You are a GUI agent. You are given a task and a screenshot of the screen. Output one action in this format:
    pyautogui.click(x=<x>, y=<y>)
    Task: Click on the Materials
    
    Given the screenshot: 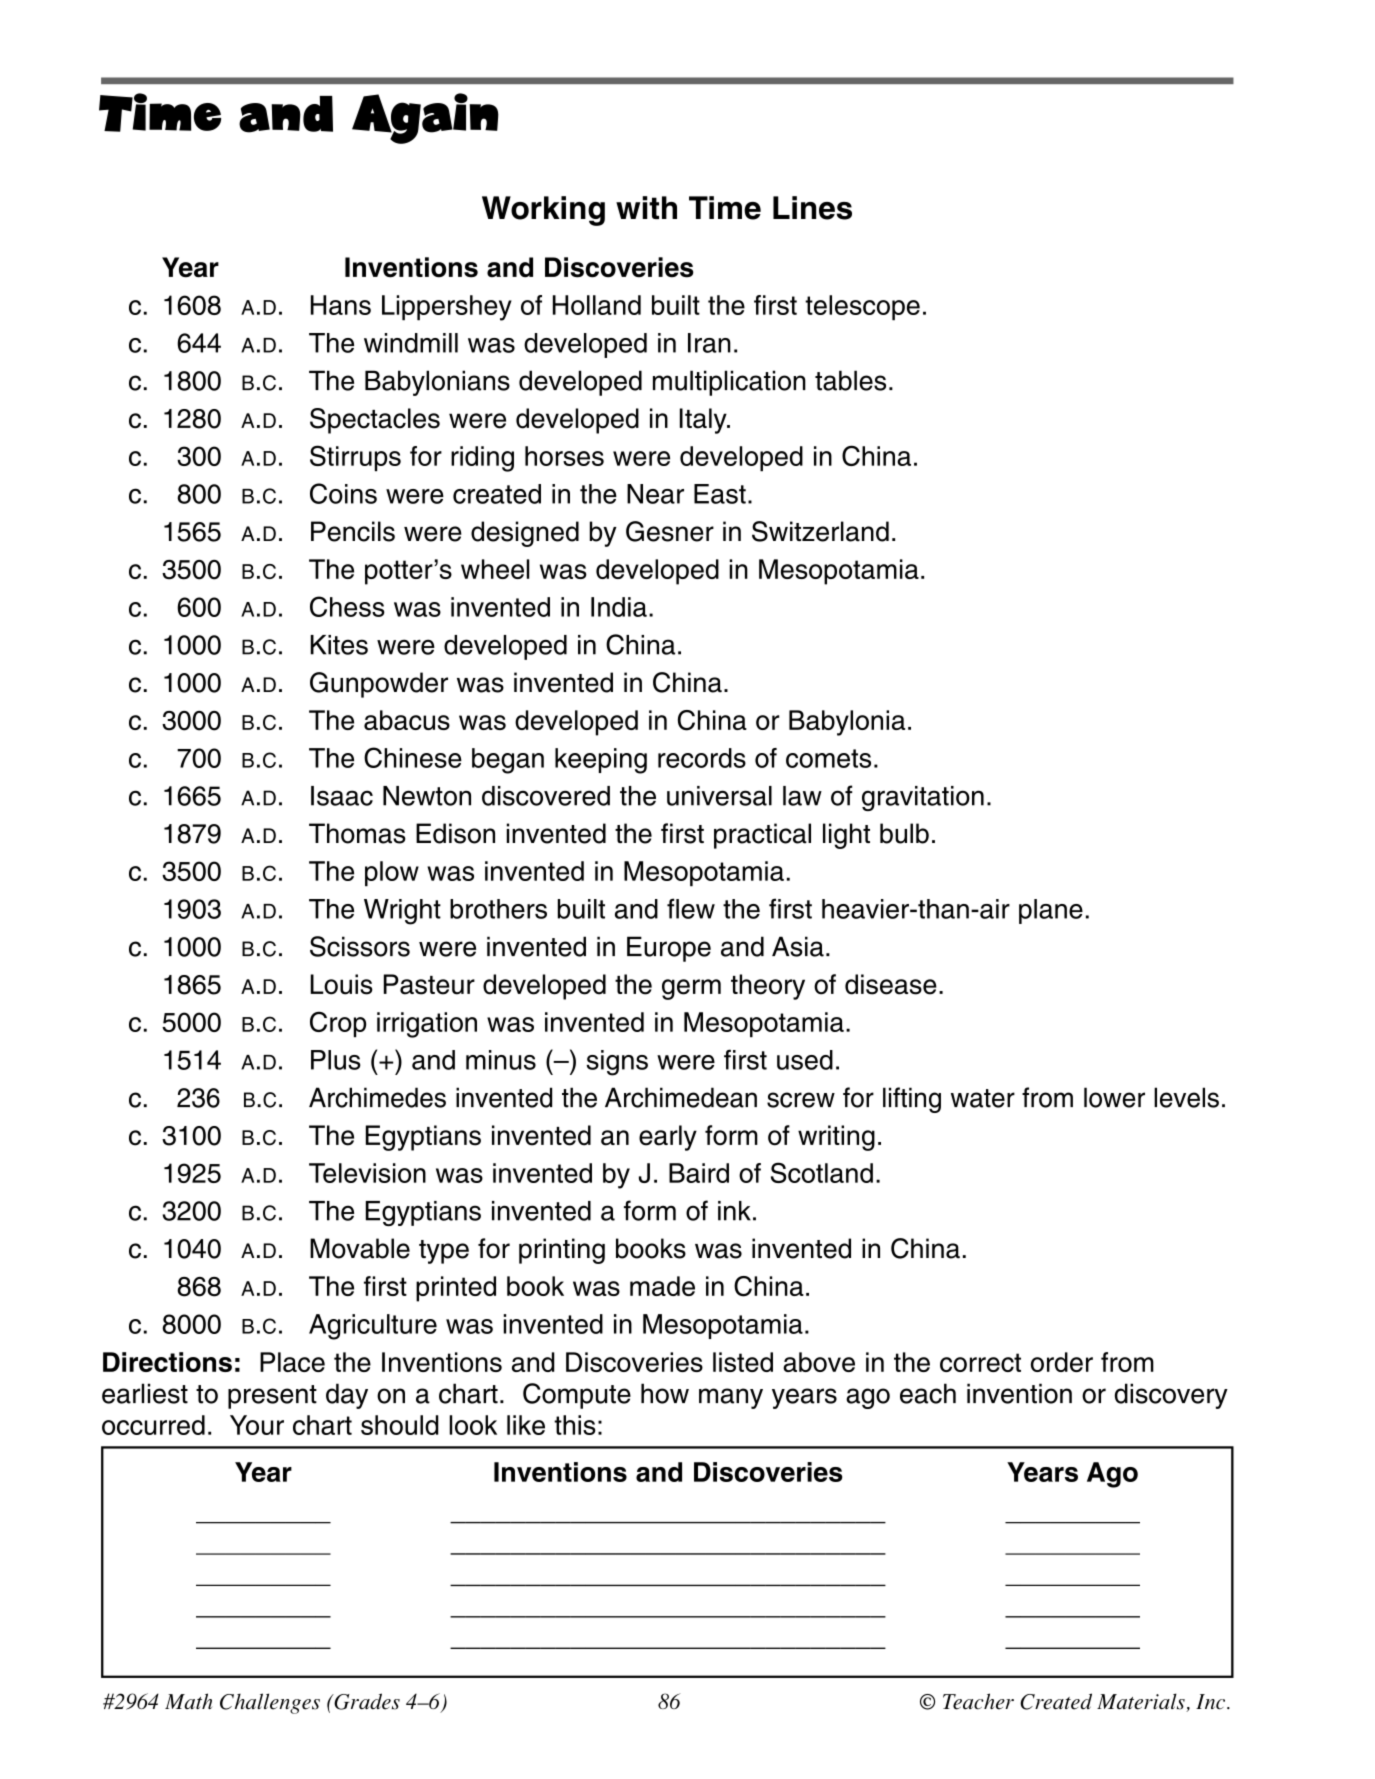 What is the action you would take?
    pyautogui.click(x=1142, y=1702)
